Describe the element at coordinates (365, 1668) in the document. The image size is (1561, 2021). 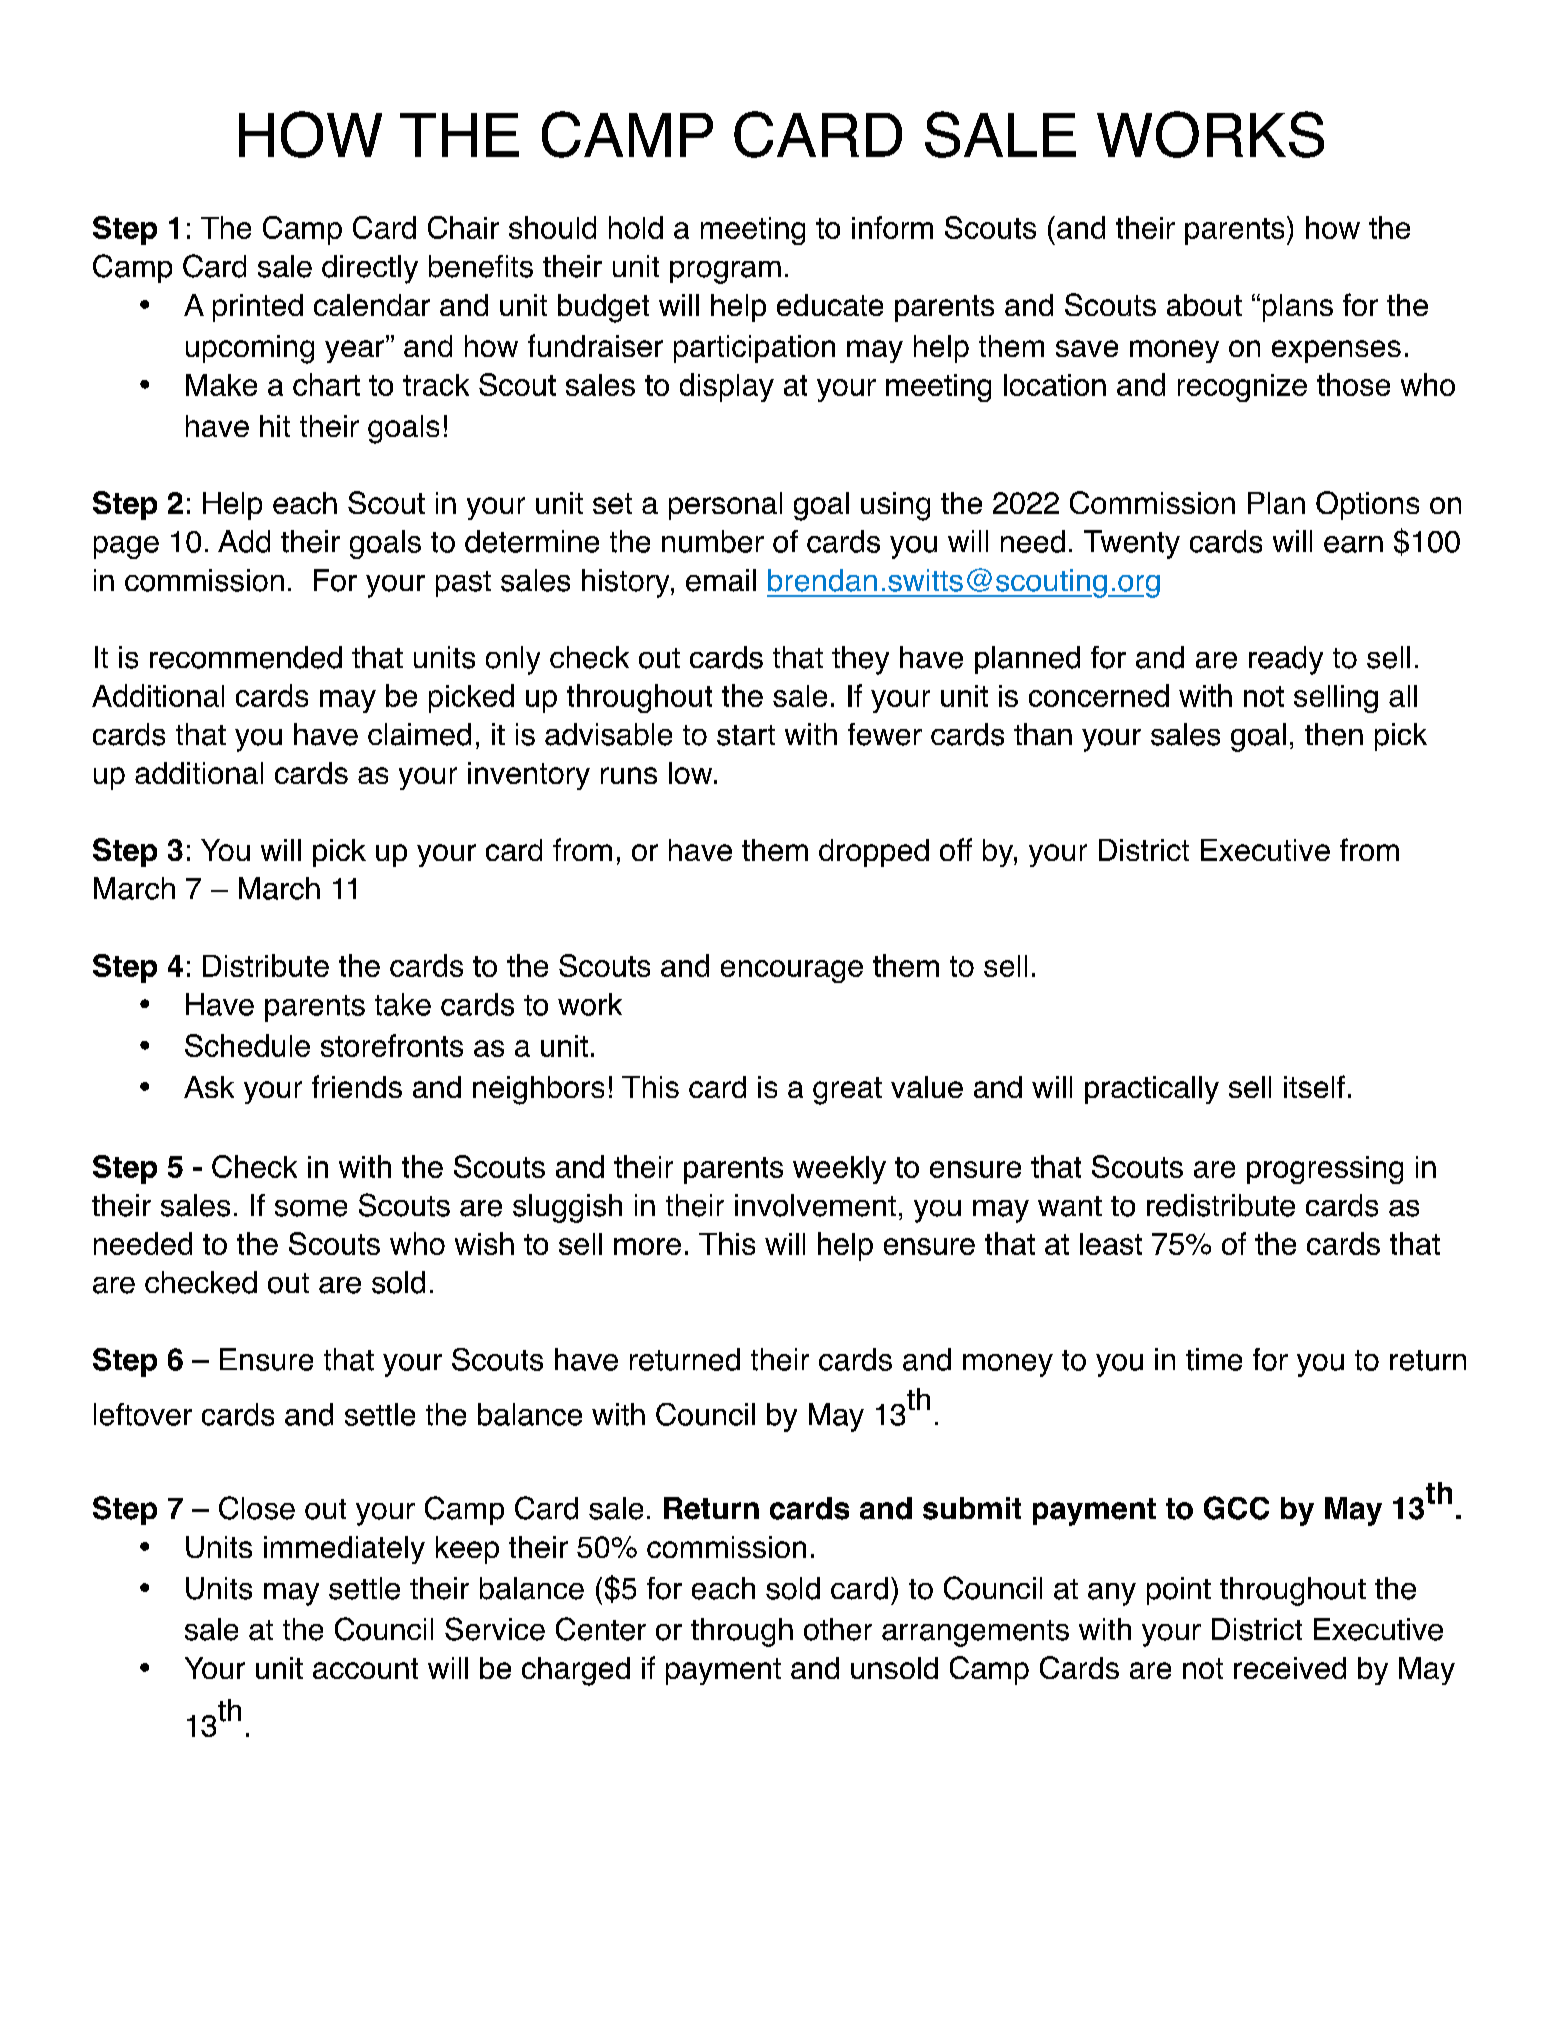
I see `account` at that location.
